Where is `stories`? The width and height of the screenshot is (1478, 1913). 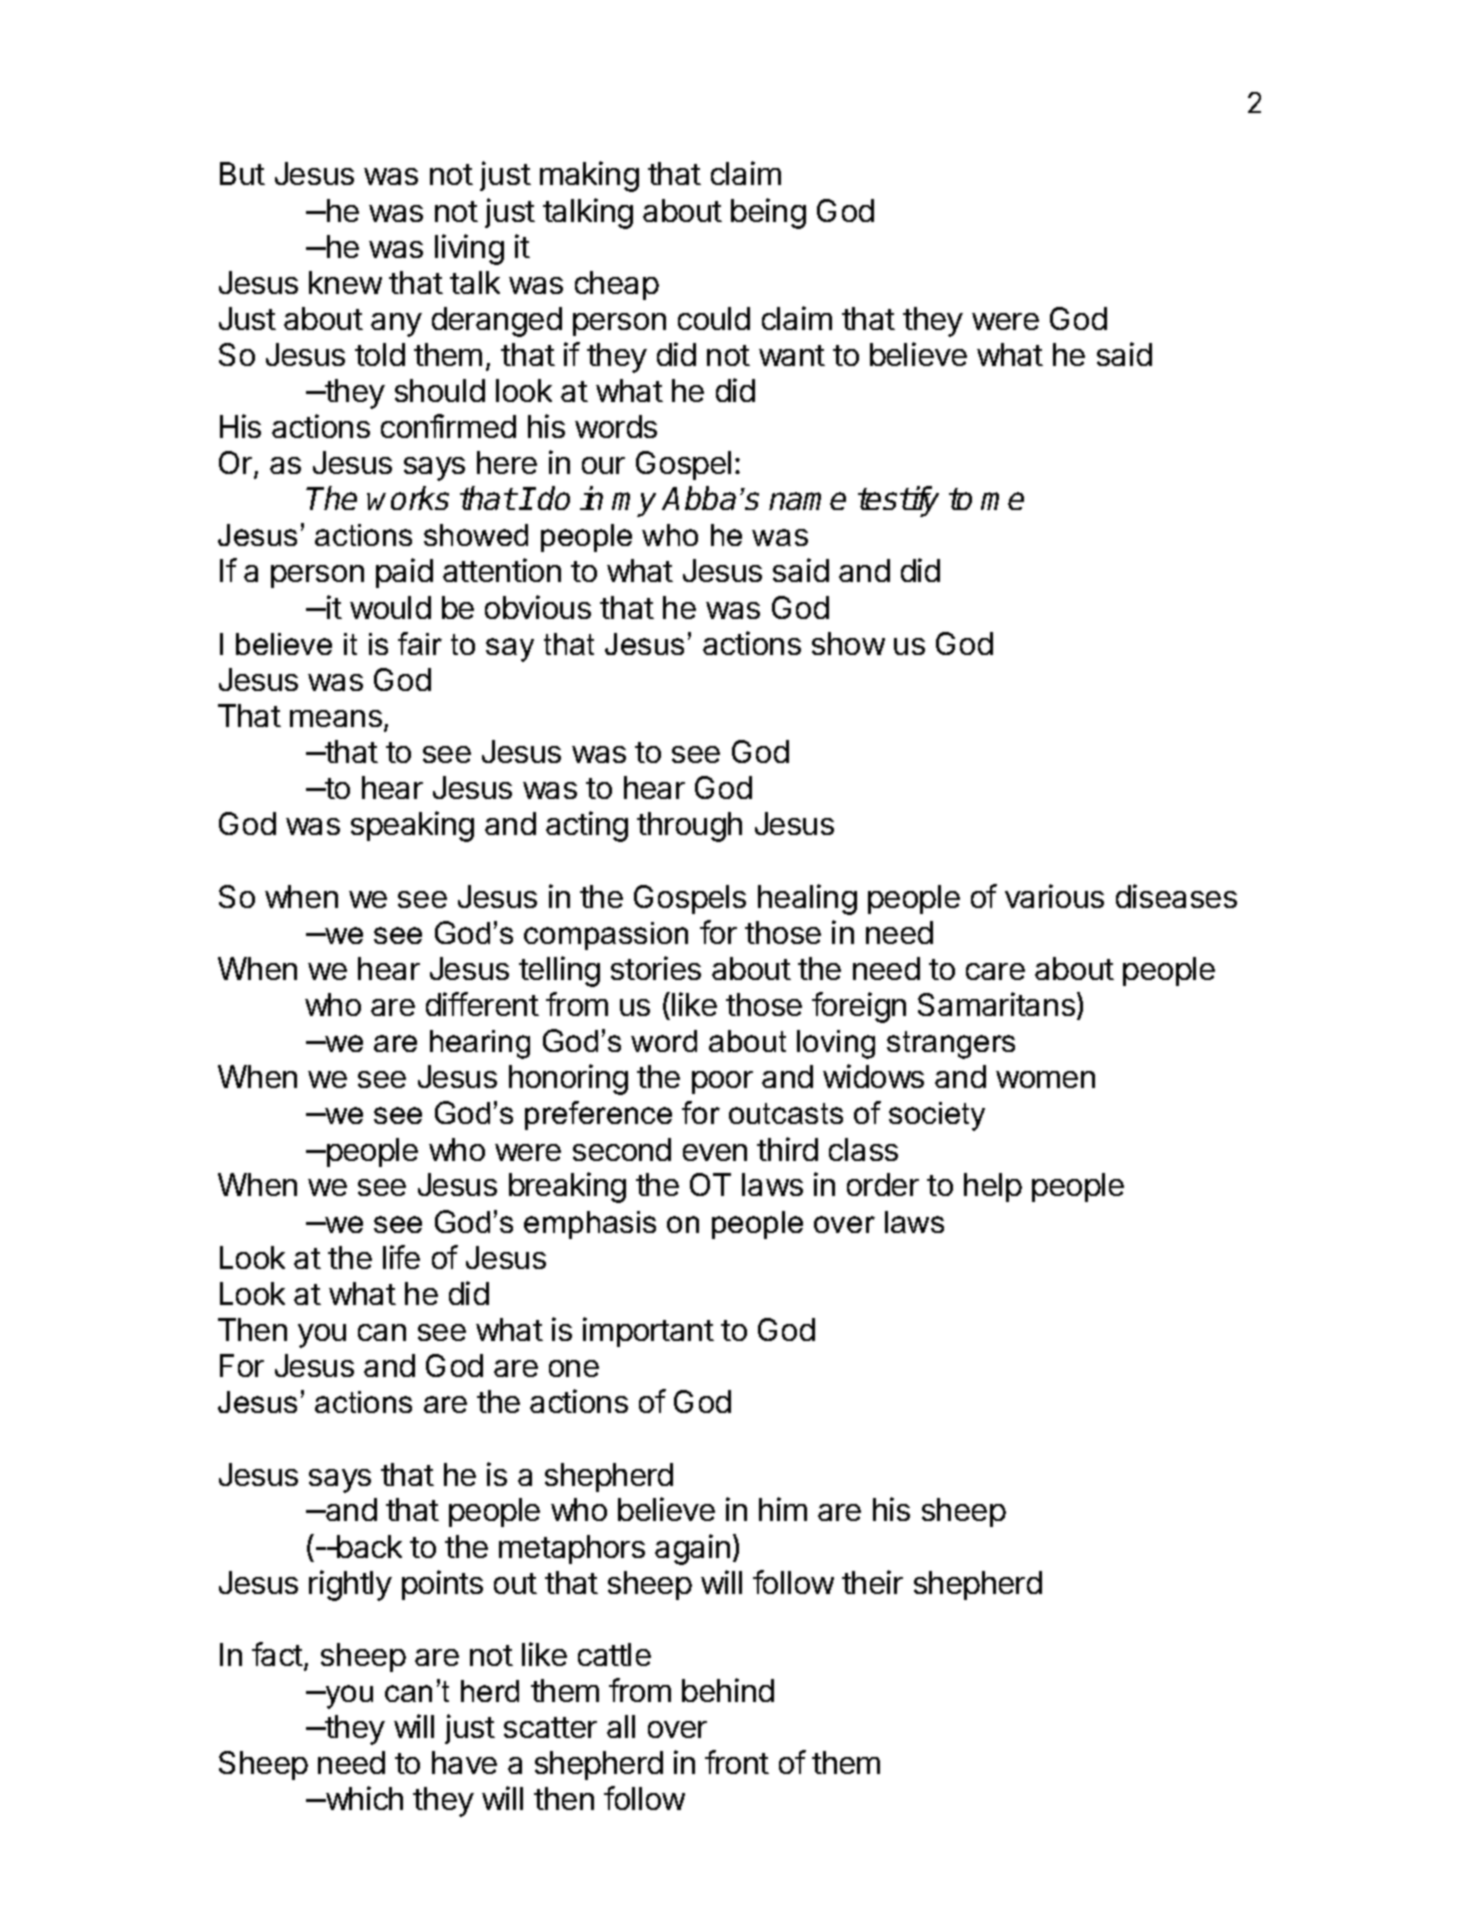 stories is located at coordinates (656, 968).
